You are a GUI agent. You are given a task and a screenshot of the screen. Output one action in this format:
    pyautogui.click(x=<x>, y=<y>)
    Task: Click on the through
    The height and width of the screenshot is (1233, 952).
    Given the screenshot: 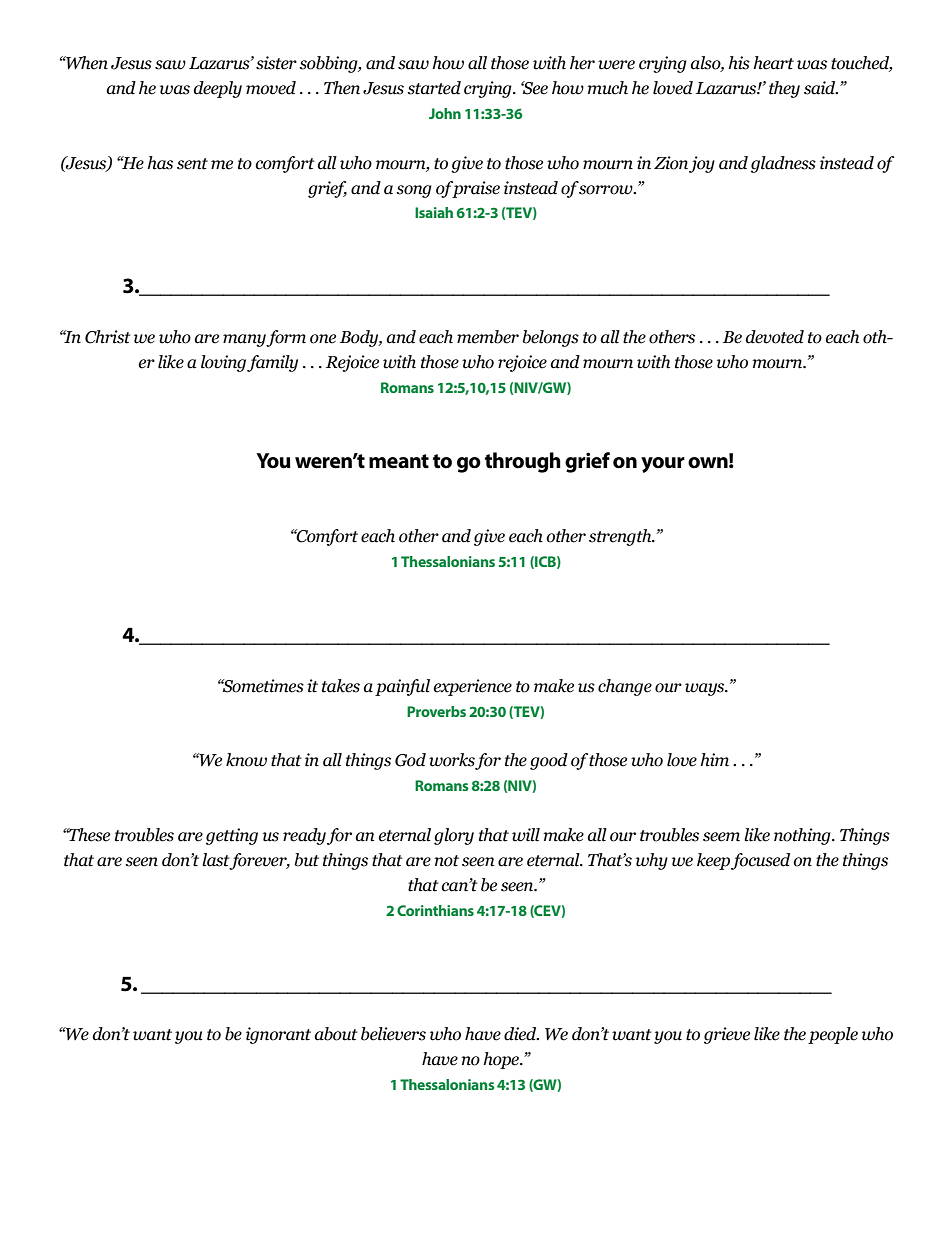 What is the action you would take?
    pyautogui.click(x=523, y=462)
